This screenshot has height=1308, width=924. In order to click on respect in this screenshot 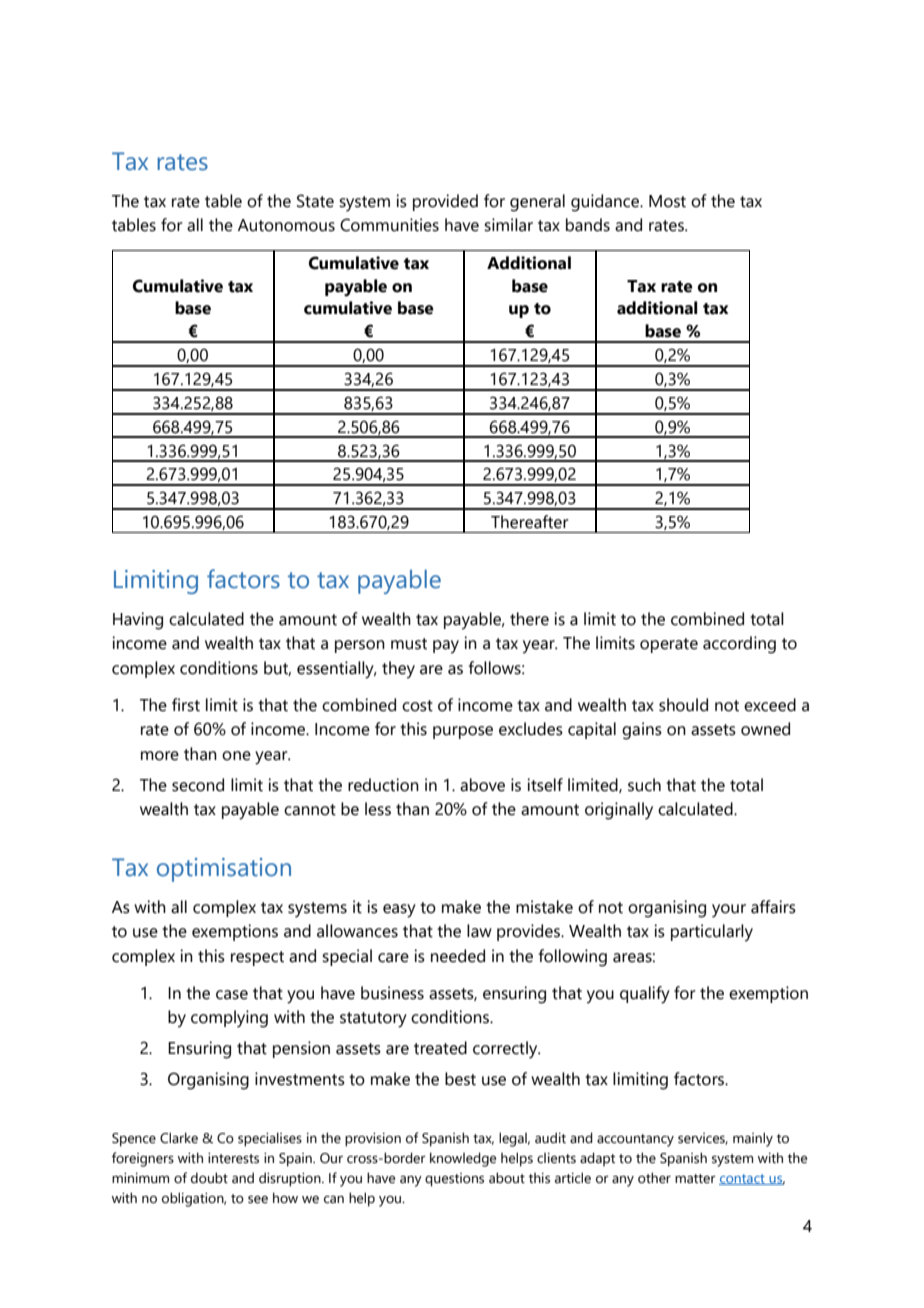, I will do `click(257, 958)`.
